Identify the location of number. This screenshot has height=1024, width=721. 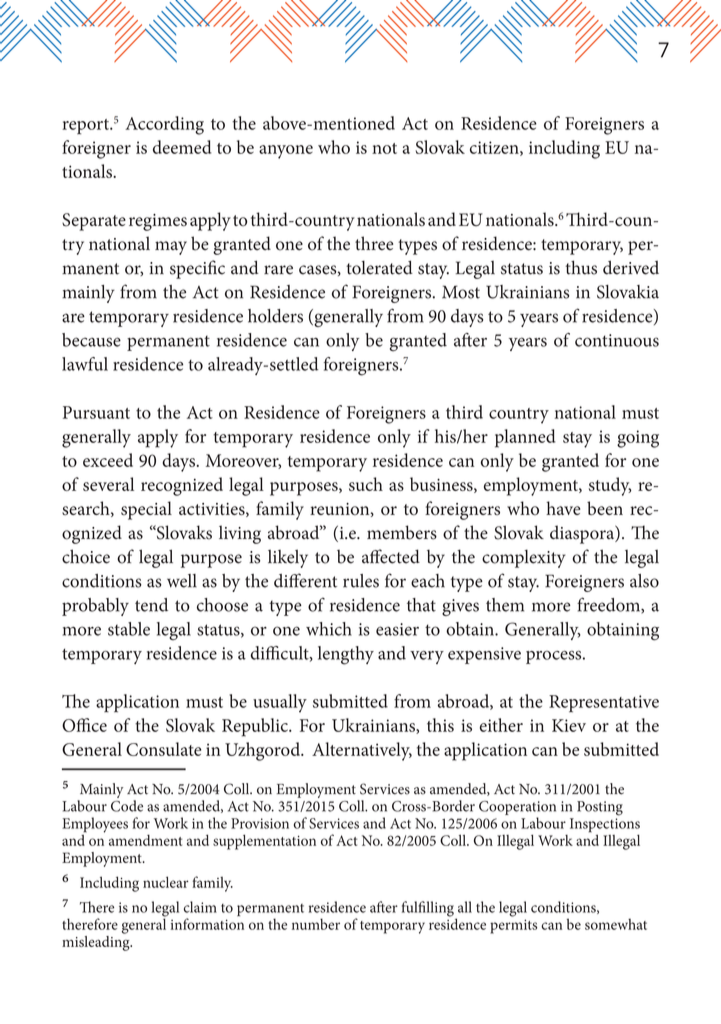
(316, 924).
